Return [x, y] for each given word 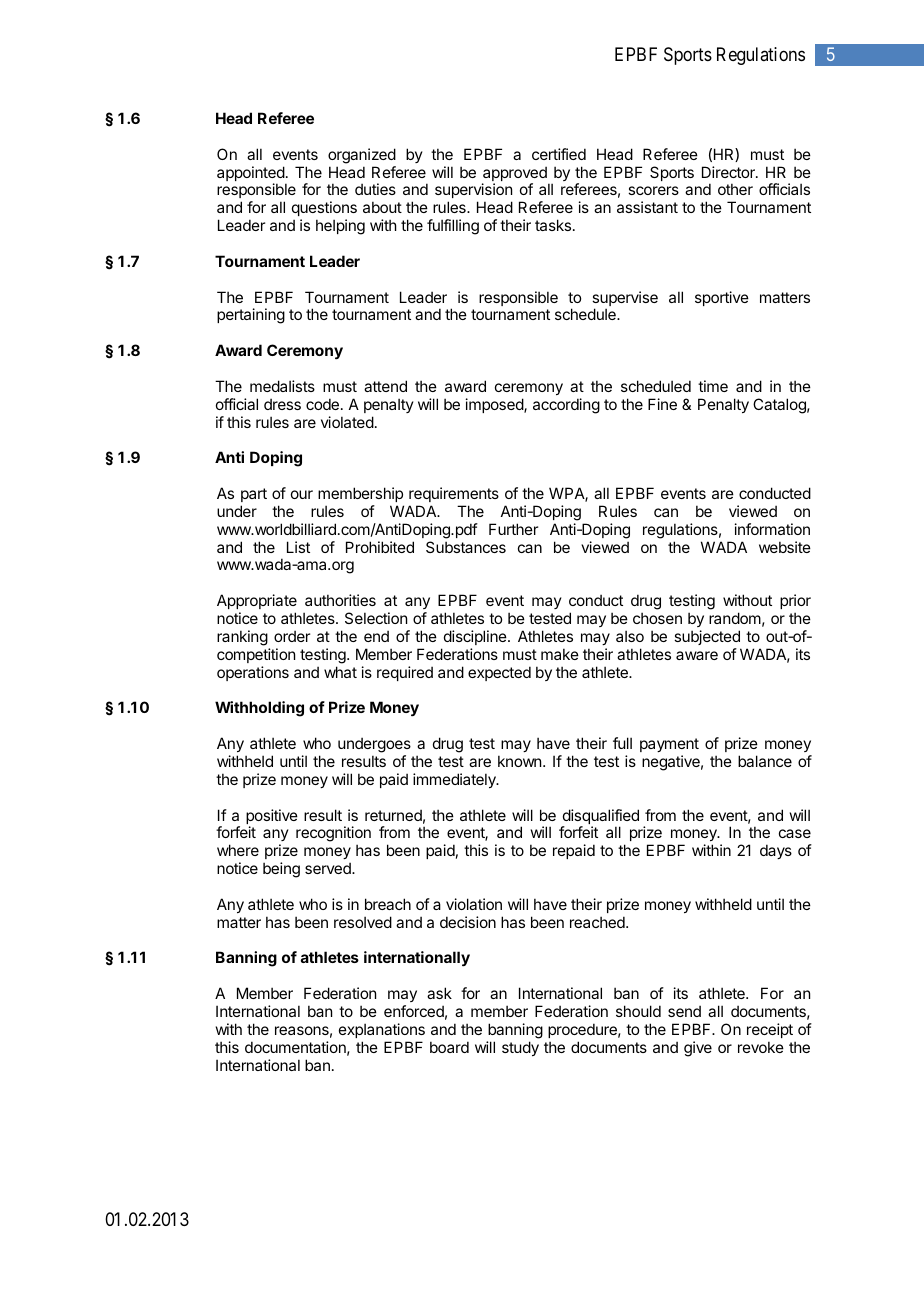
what [340, 672]
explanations [382, 1030]
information [772, 529]
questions [324, 208]
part [254, 495]
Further [513, 529]
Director [729, 172]
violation [474, 904]
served [329, 868]
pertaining [251, 316]
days [776, 851]
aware [697, 655]
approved [515, 175]
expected [499, 673]
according [566, 406]
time [713, 386]
